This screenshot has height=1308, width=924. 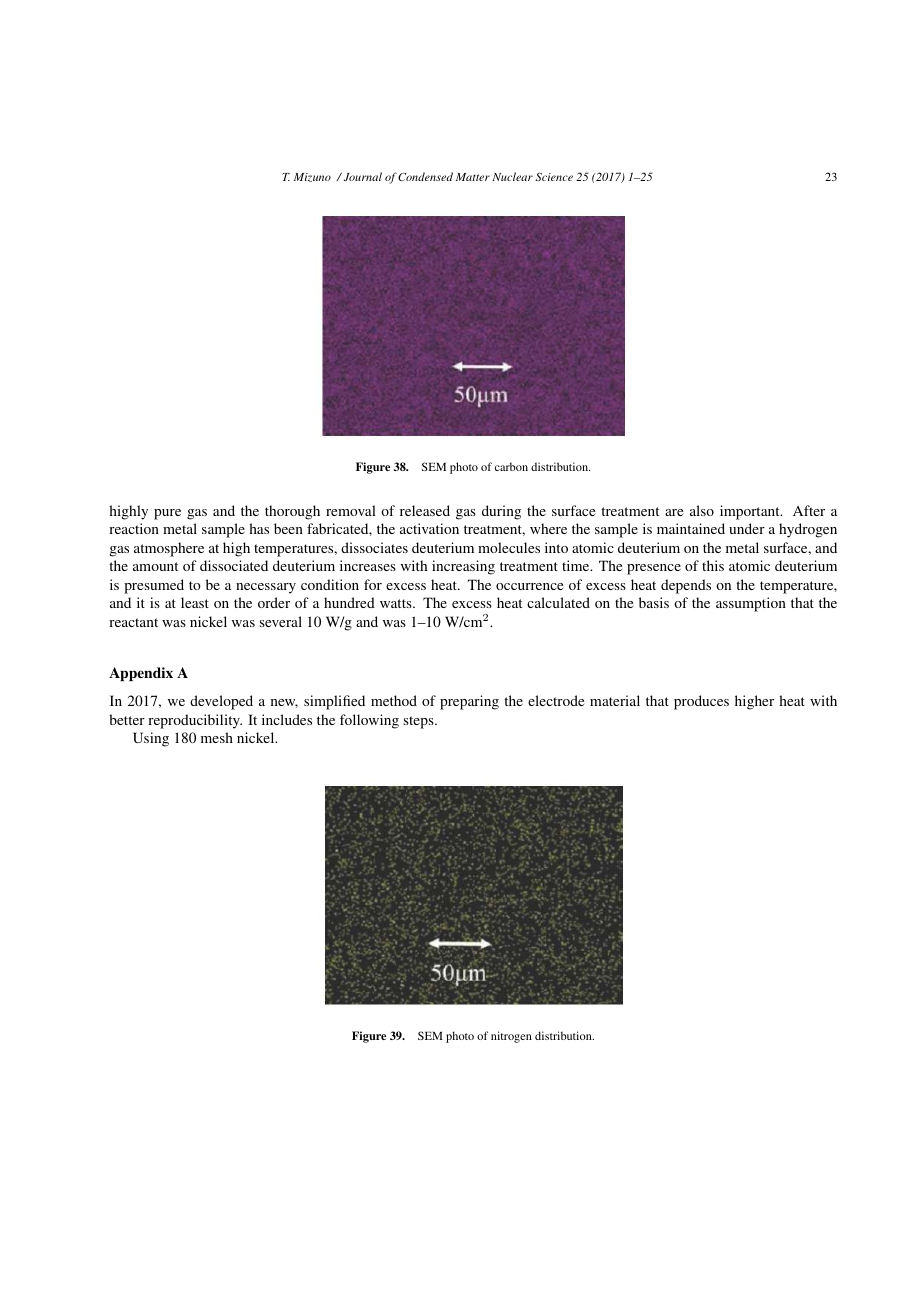 What do you see at coordinates (312, 177) in the screenshot?
I see `Mizuno` at bounding box center [312, 177].
